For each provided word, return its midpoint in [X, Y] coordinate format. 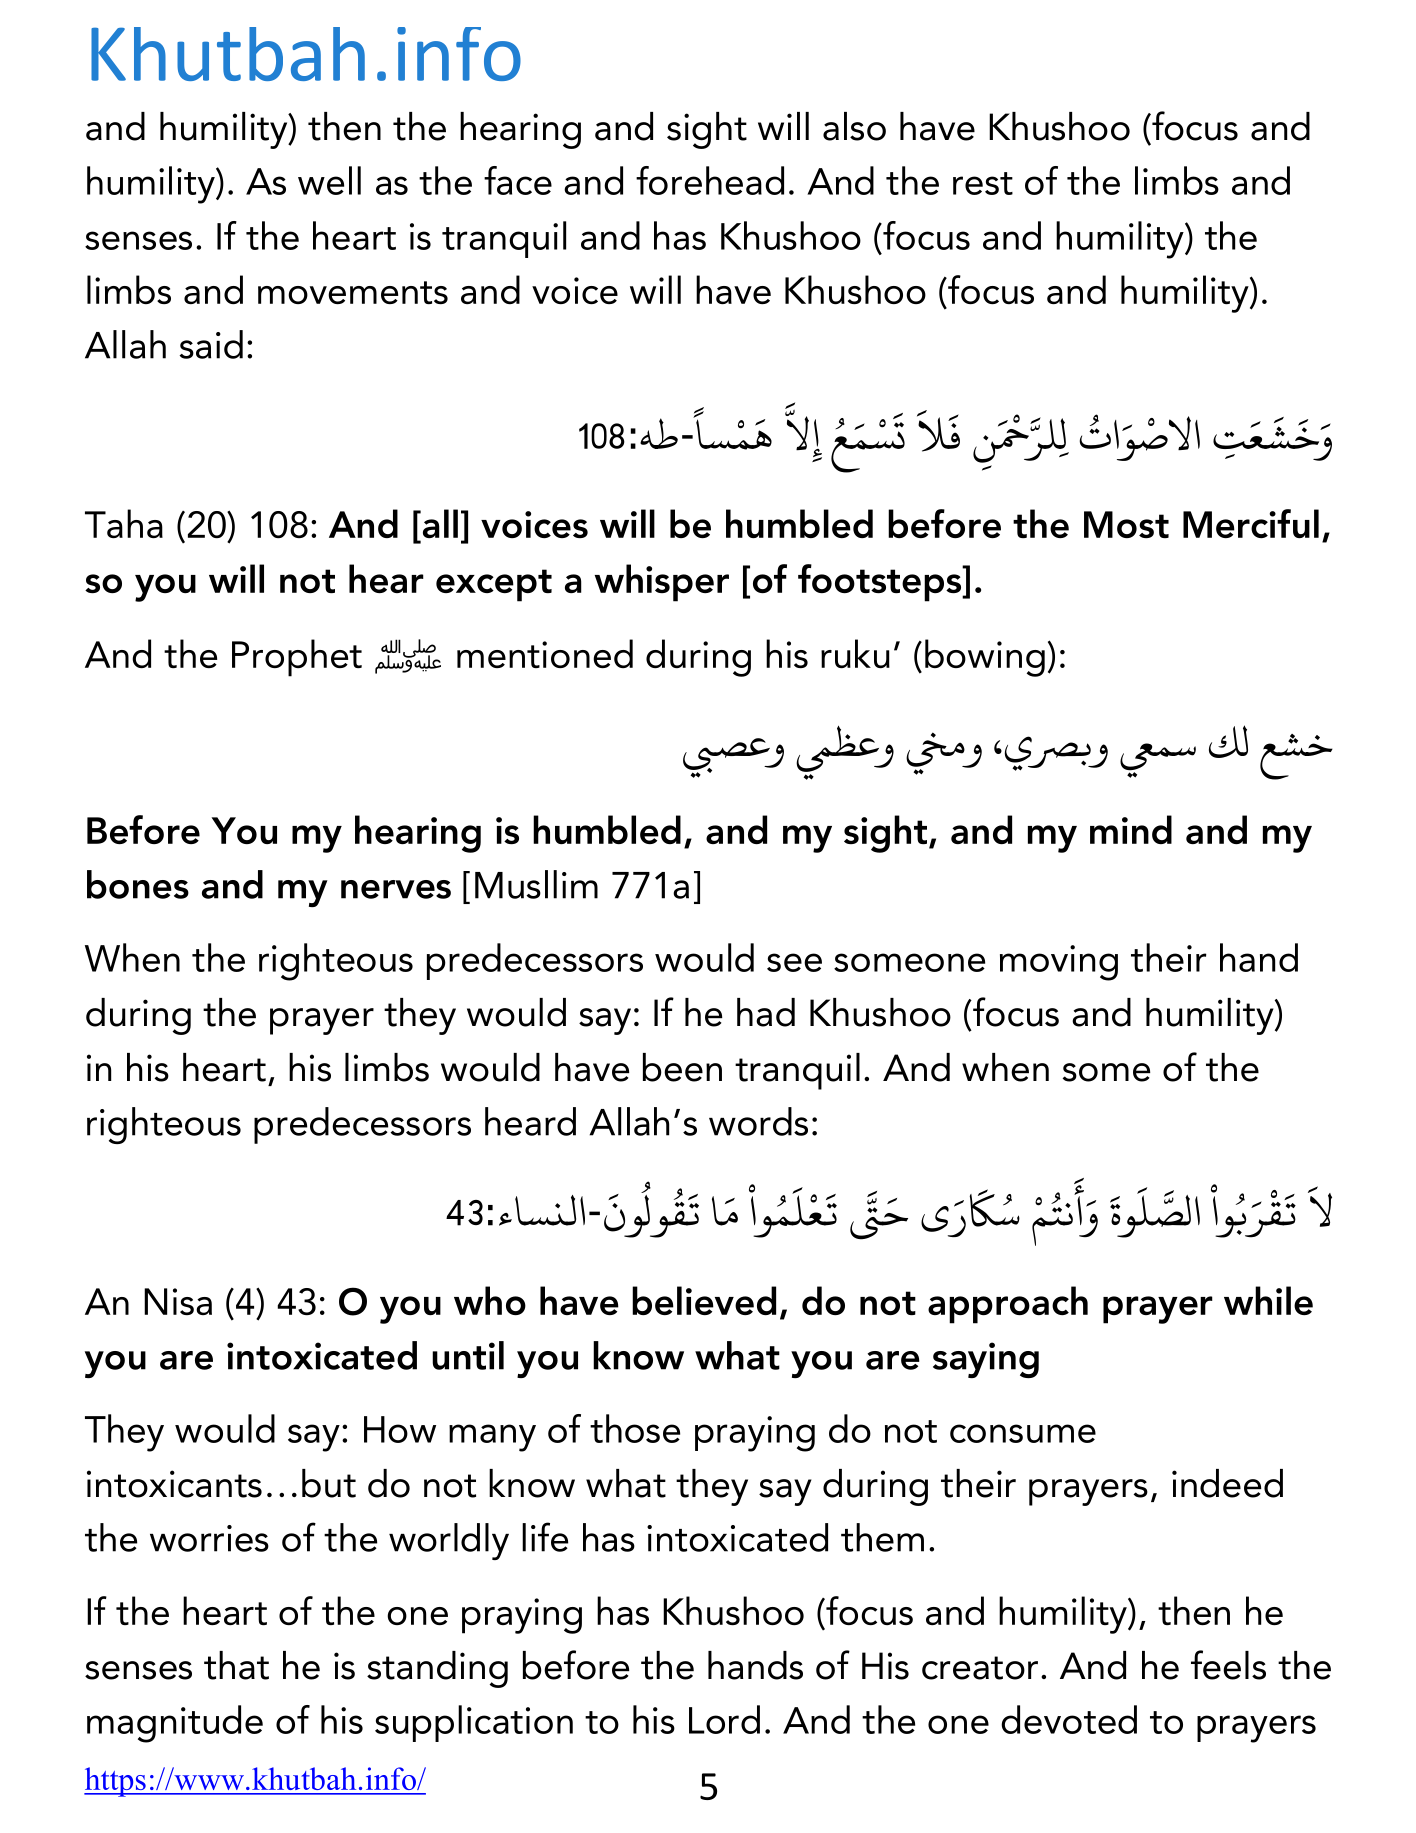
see [794, 962]
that [236, 1665]
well [329, 180]
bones [138, 884]
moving [1059, 963]
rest [983, 183]
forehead [710, 180]
